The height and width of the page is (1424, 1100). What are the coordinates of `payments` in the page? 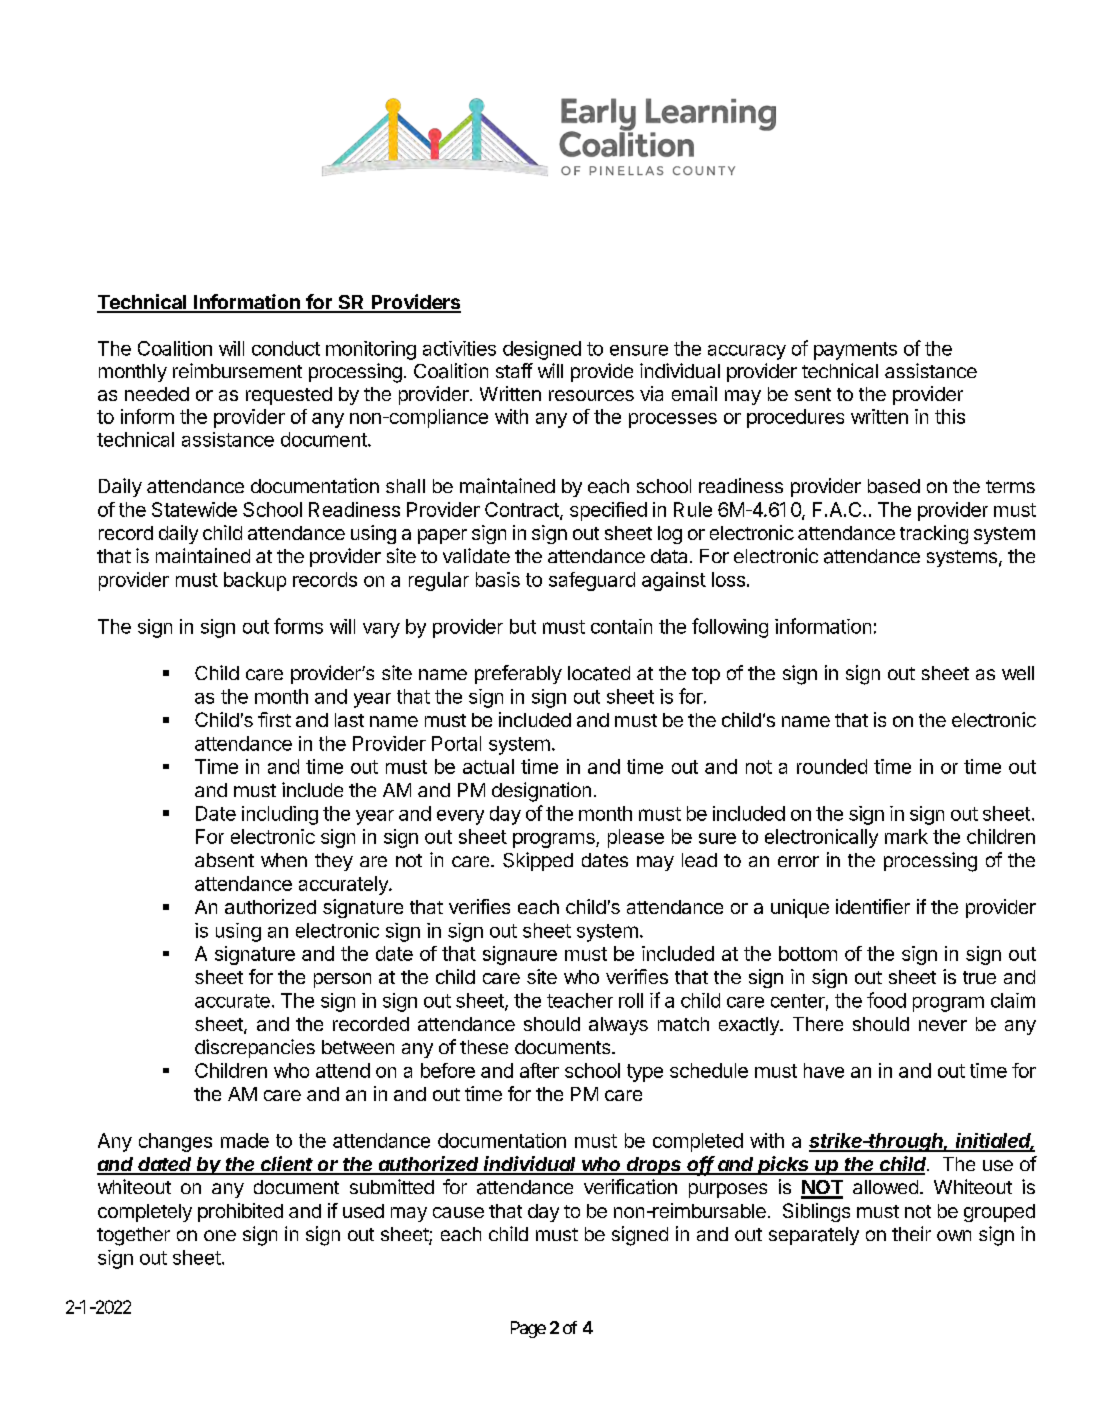 It's located at (855, 351).
